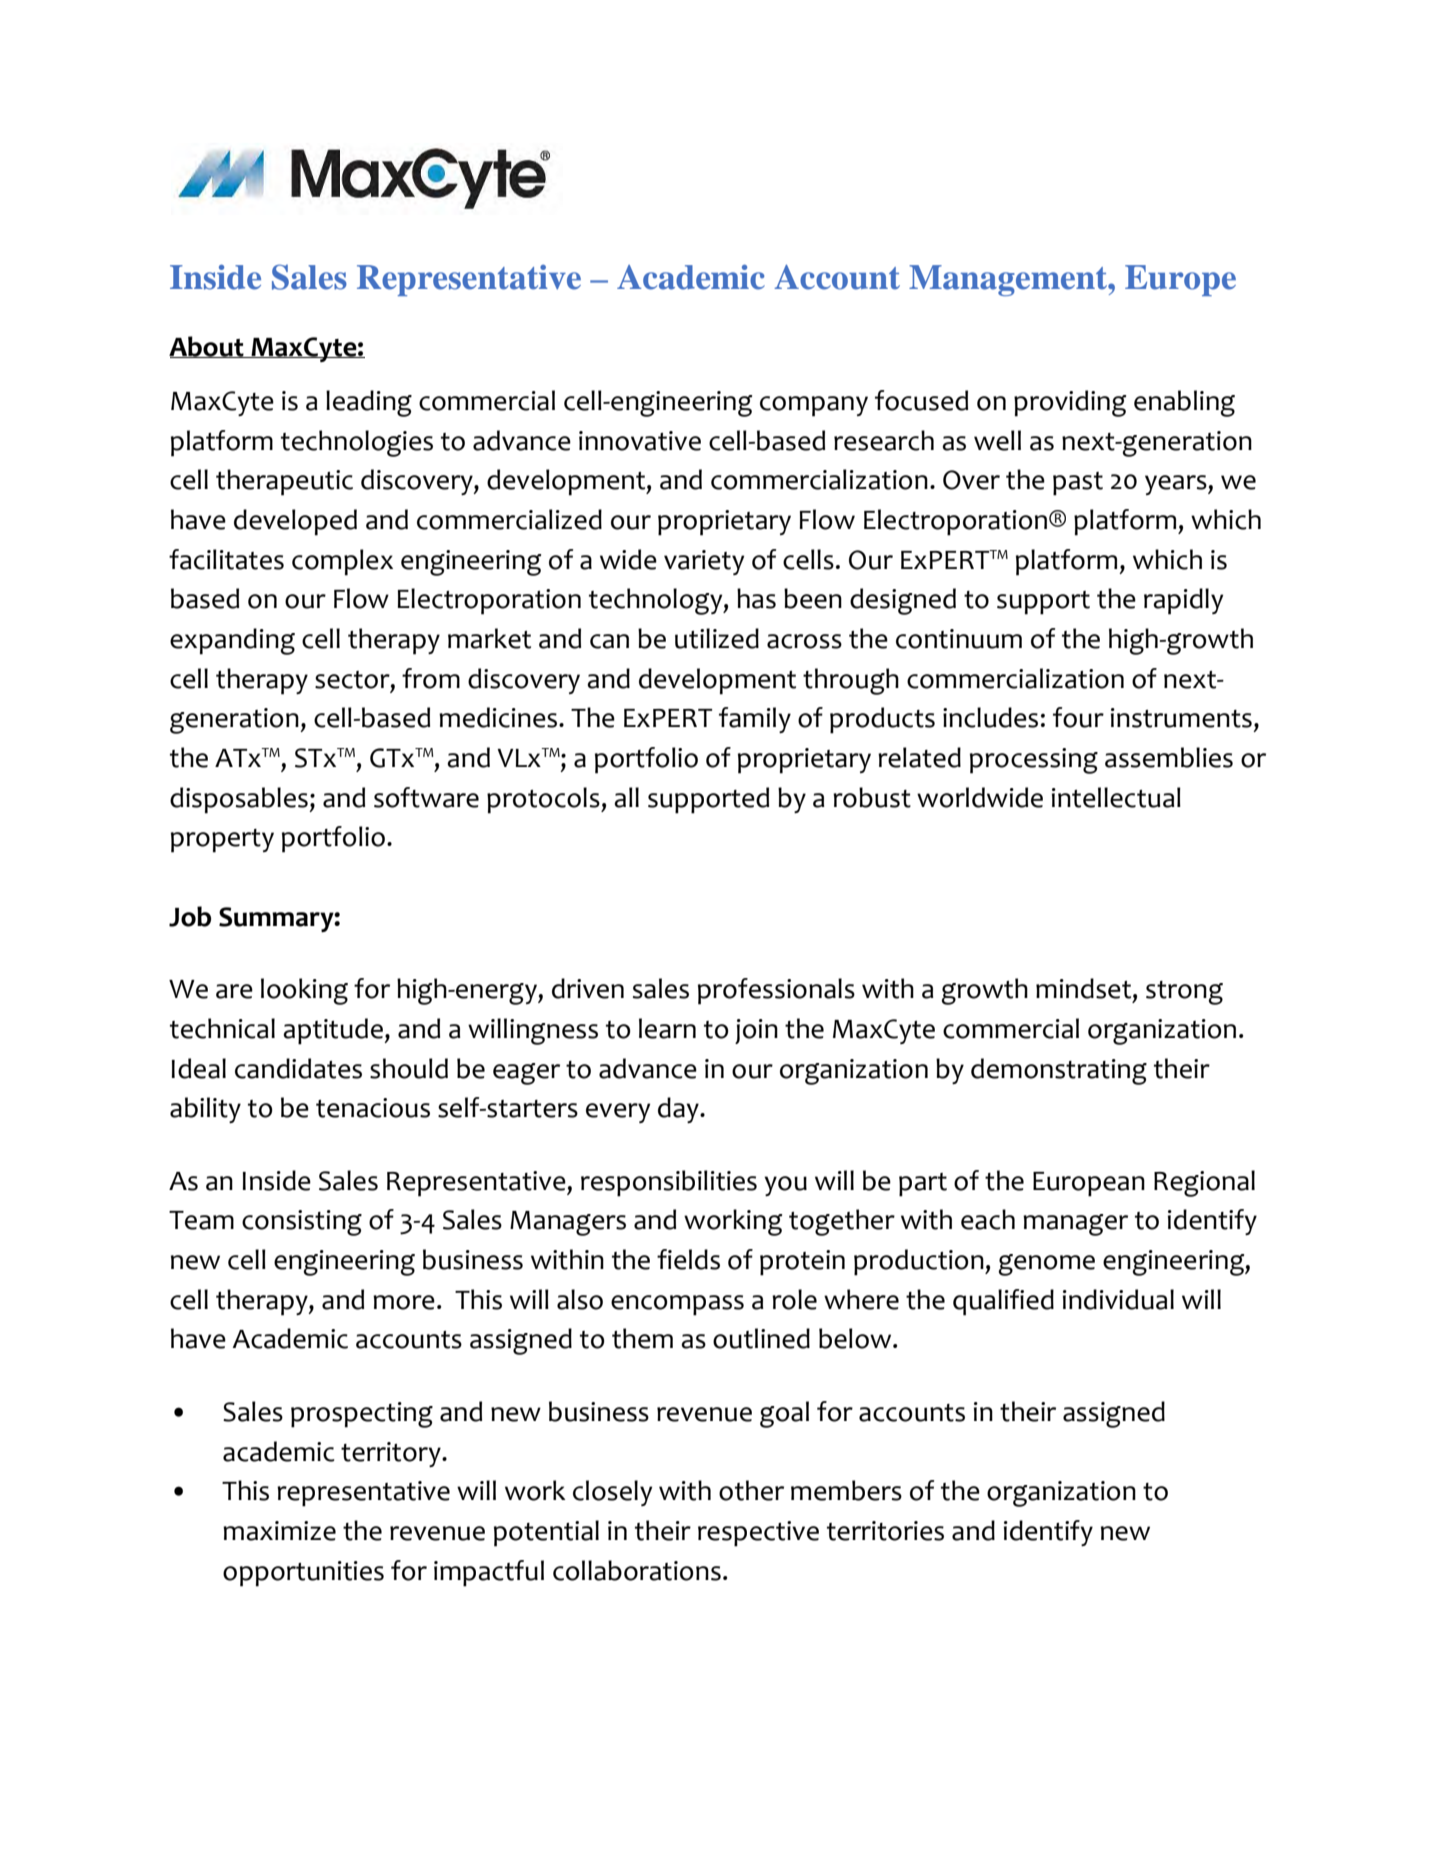  What do you see at coordinates (640, 441) in the screenshot?
I see `innovative` at bounding box center [640, 441].
